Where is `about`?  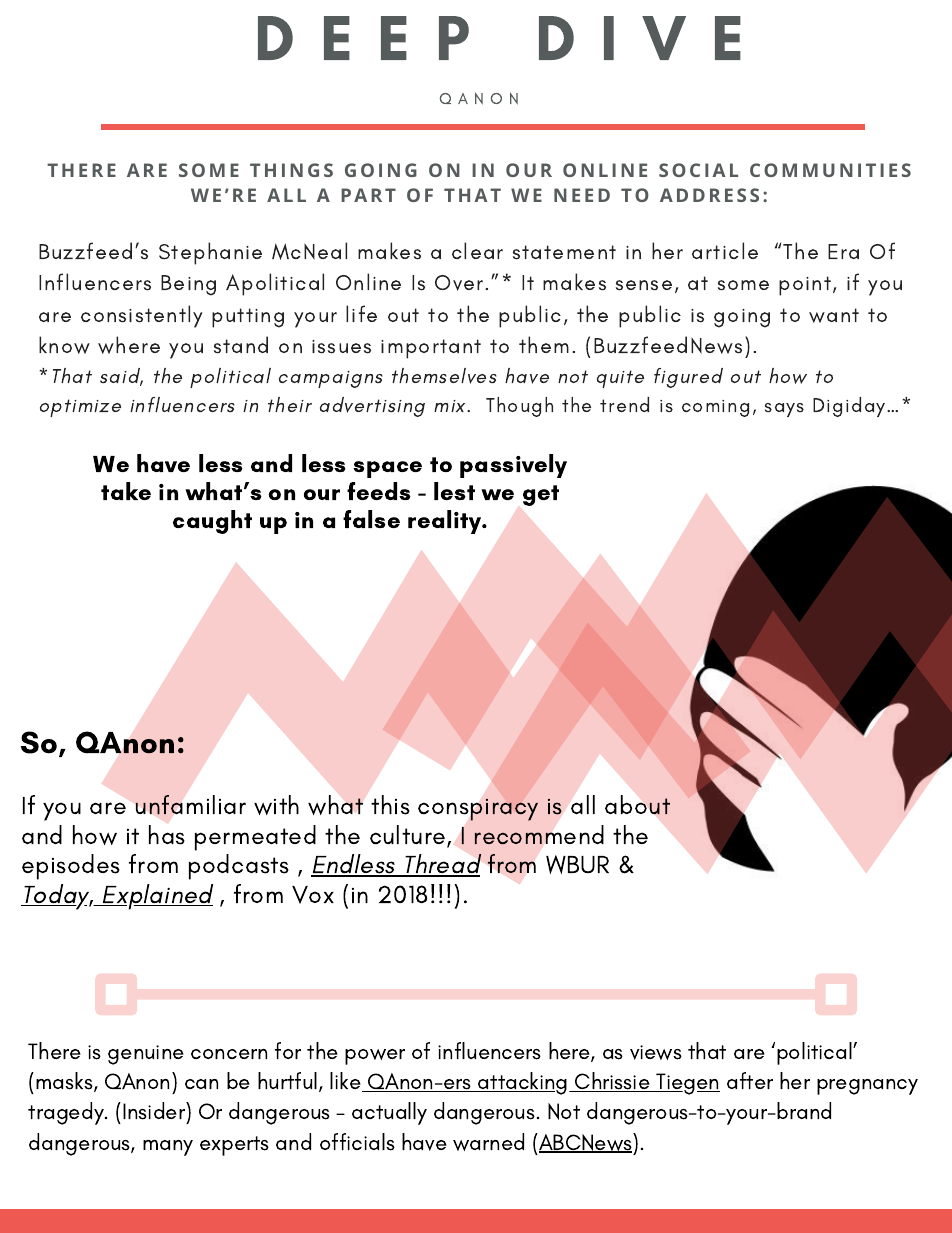
about is located at coordinates (637, 805).
